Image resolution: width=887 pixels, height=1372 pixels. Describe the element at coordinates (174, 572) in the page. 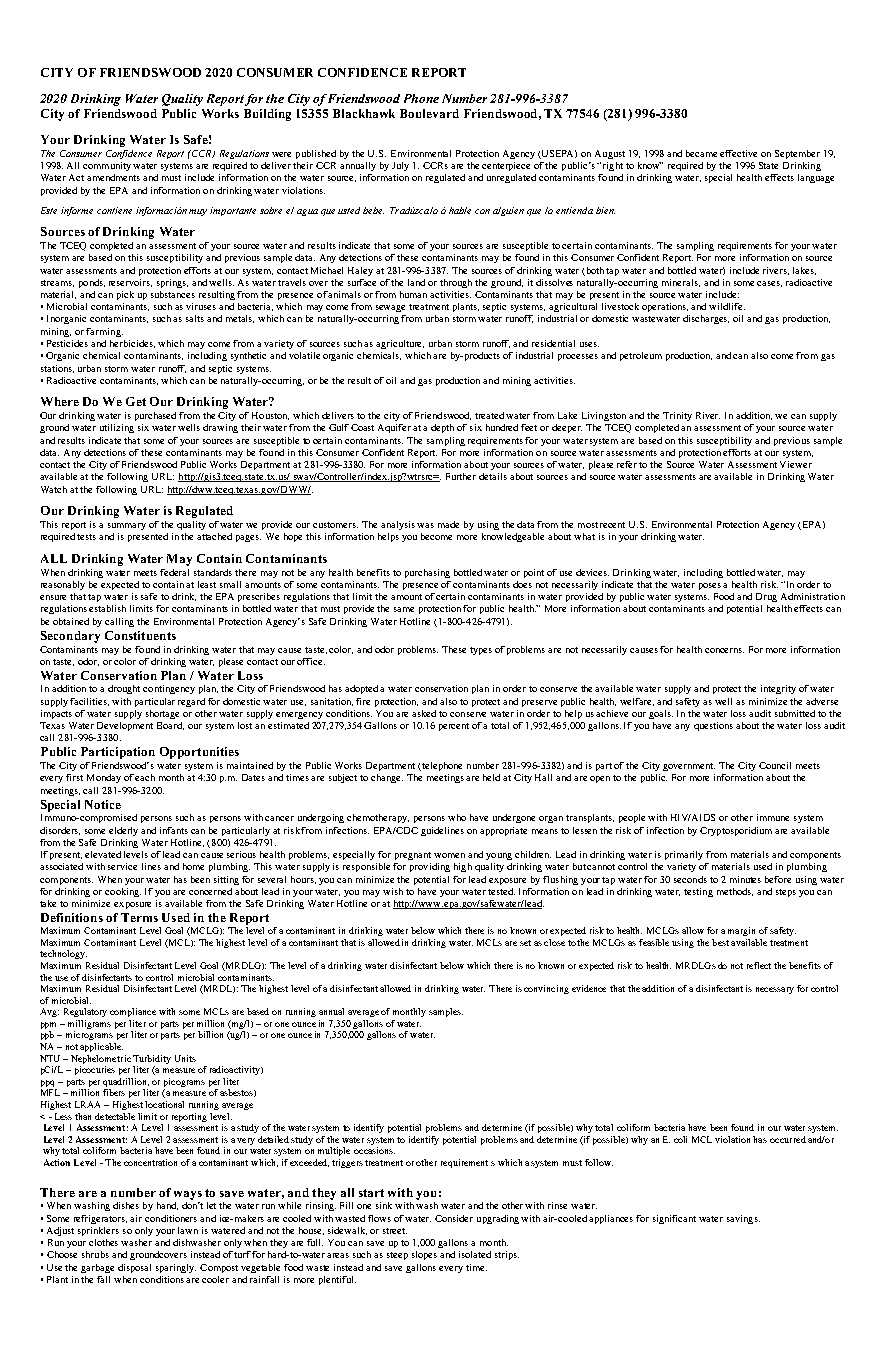

I see `federal` at that location.
